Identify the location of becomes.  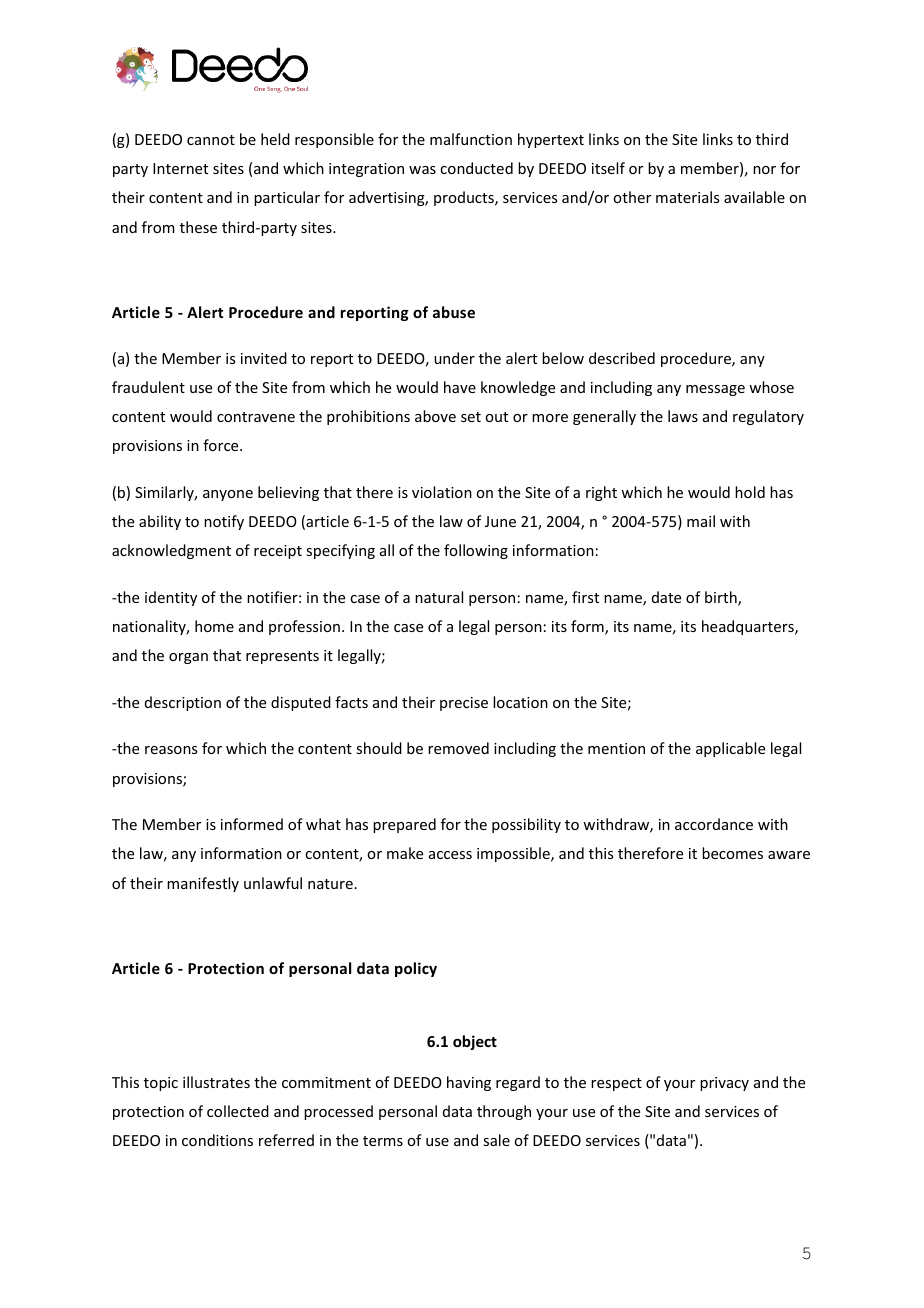
(732, 853).
